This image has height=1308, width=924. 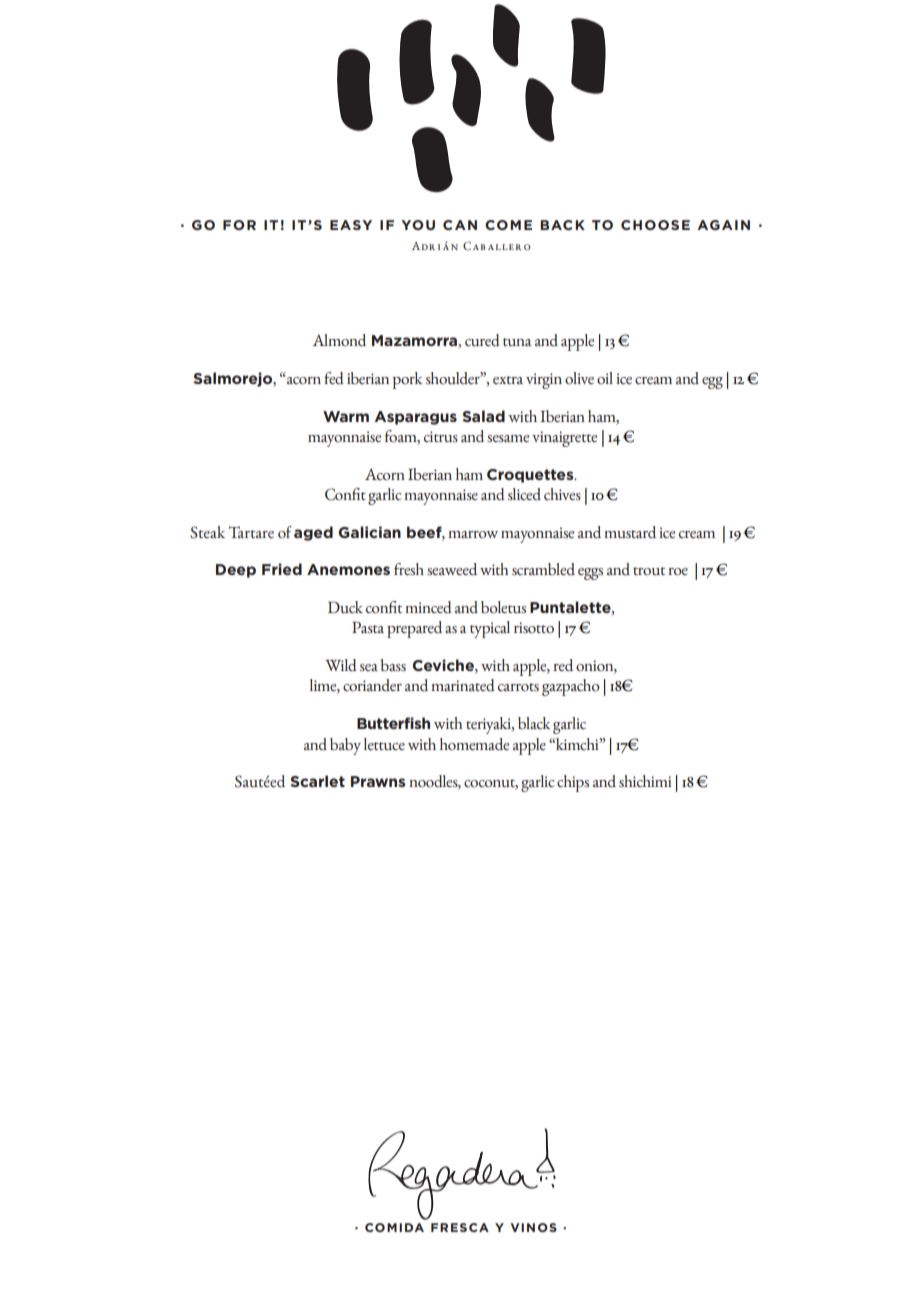 What do you see at coordinates (460, 225) in the image?
I see `CAN` at bounding box center [460, 225].
